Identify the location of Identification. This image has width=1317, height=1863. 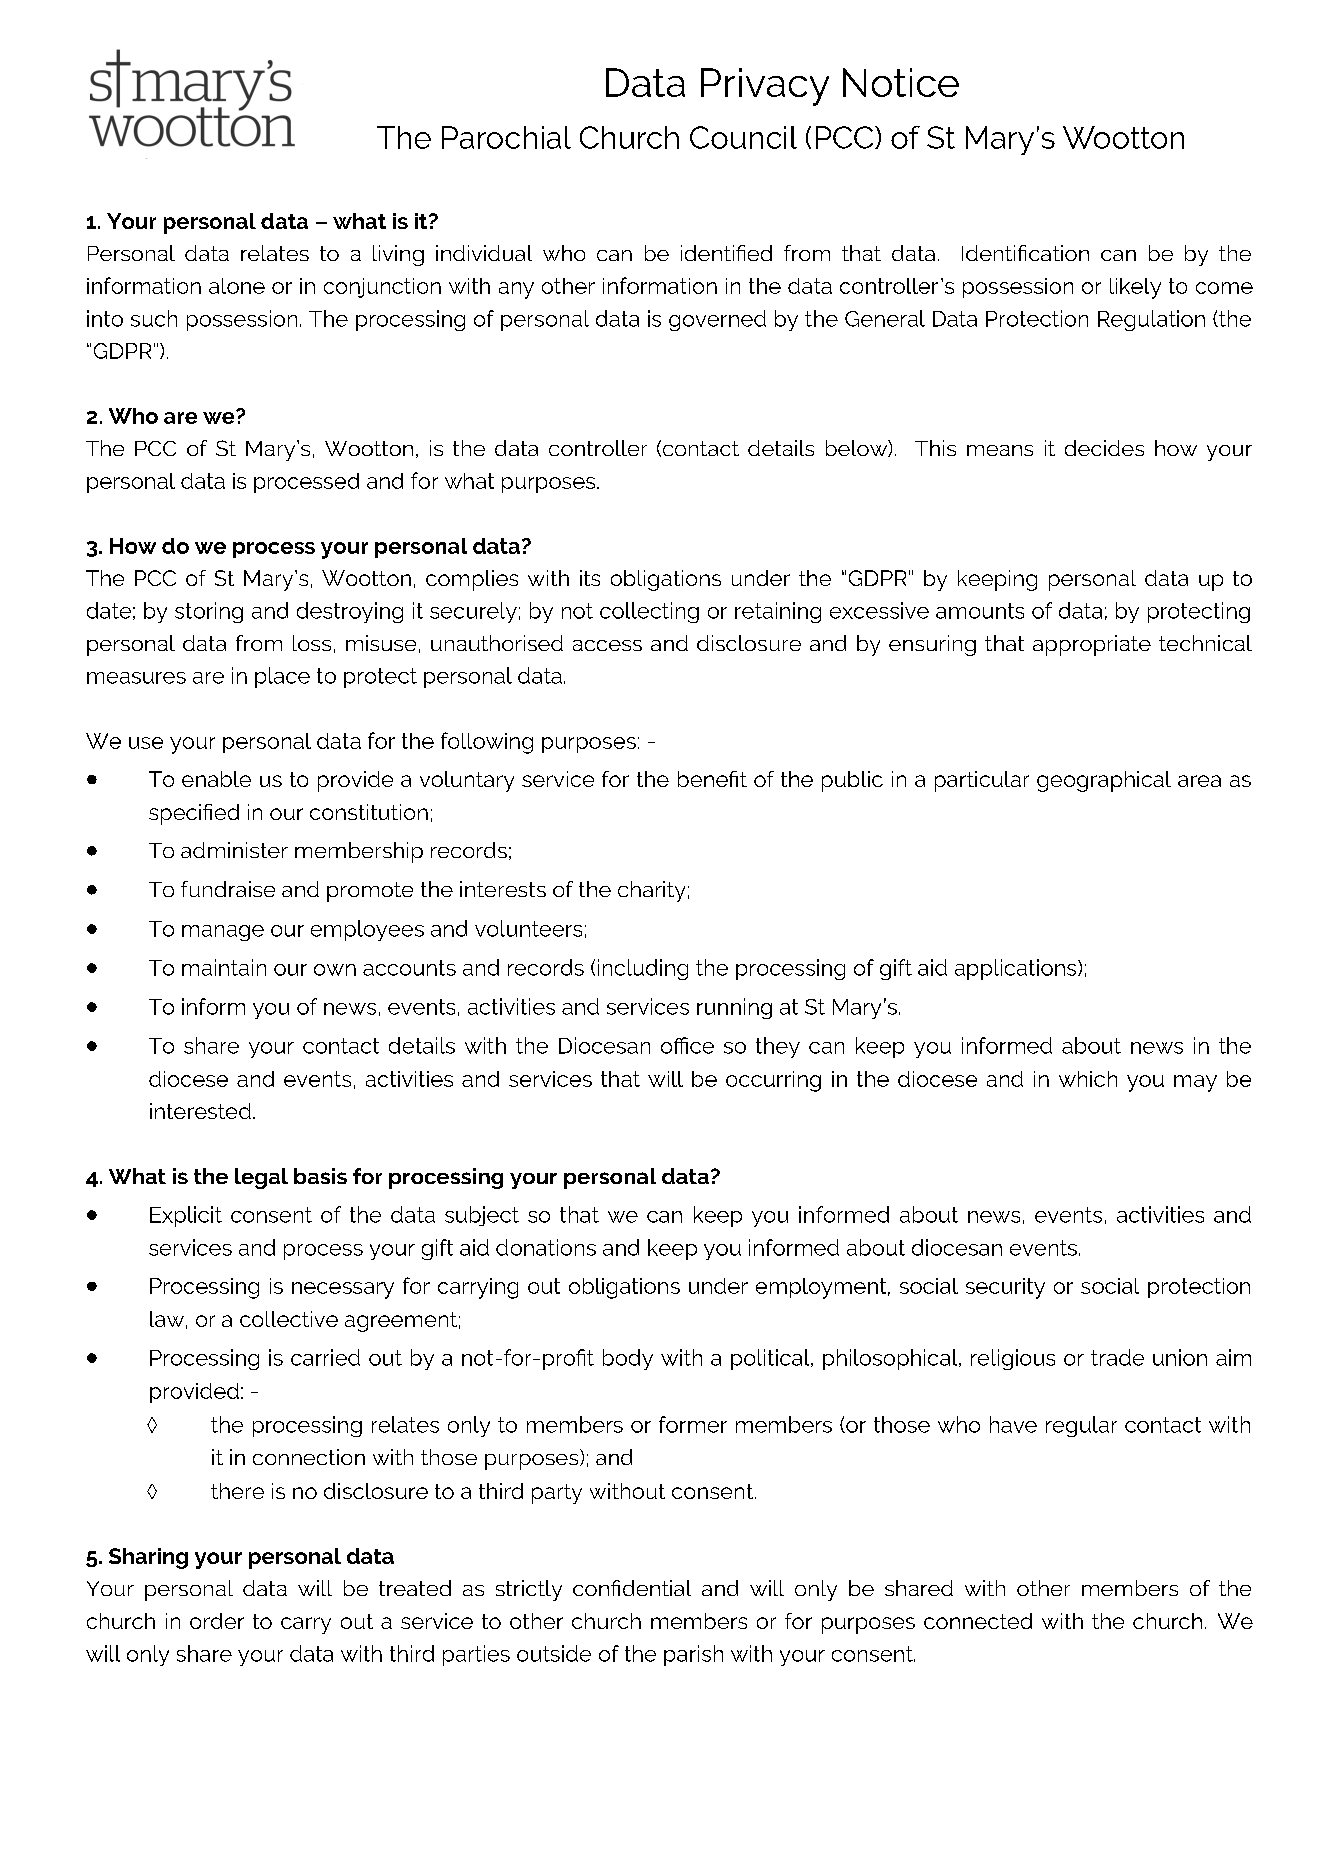
(1025, 253).
